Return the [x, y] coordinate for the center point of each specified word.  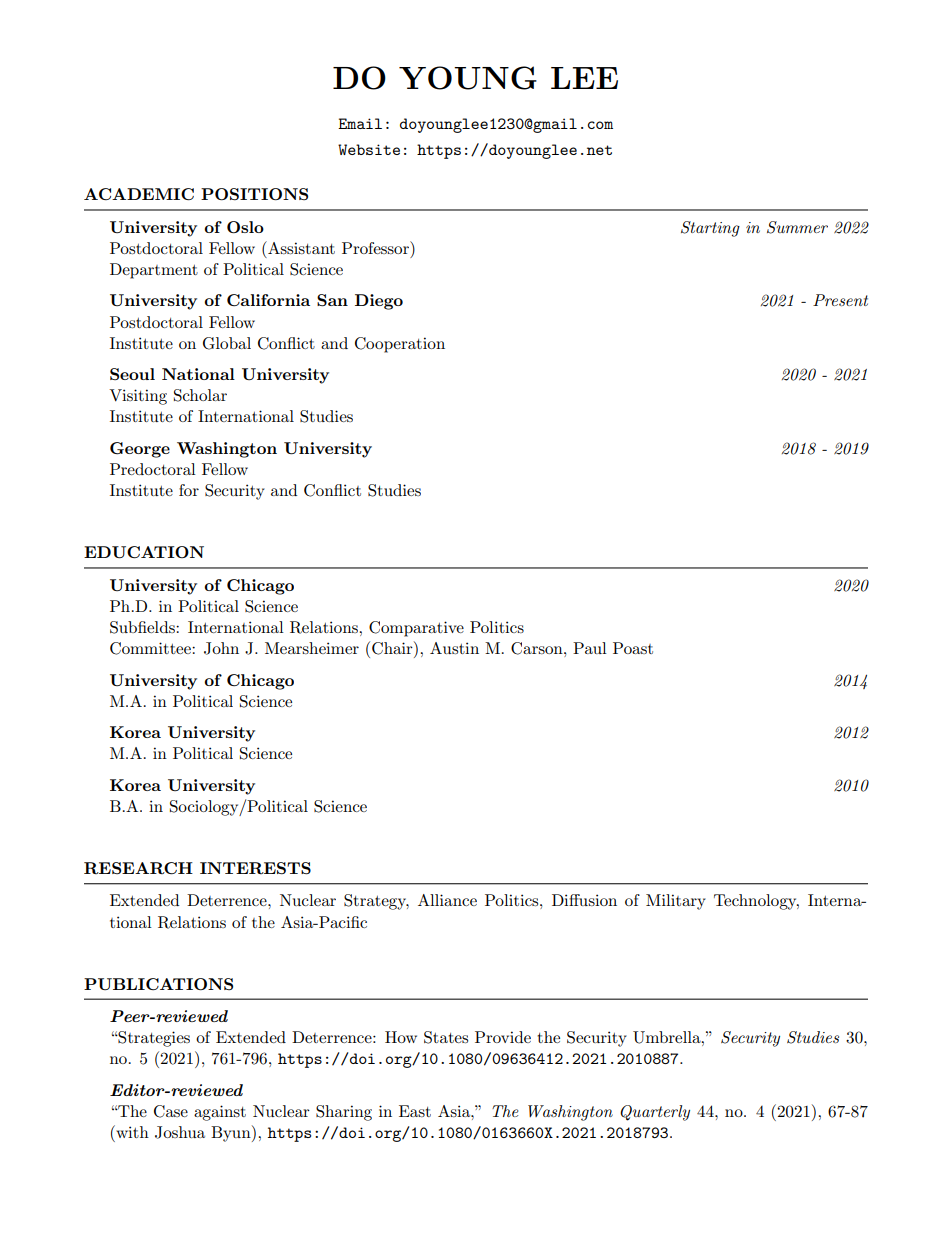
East [415, 1111]
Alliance [447, 900]
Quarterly [655, 1113]
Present [840, 300]
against [220, 1113]
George [140, 450]
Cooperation [400, 345]
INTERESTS [255, 868]
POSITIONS [254, 194]
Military [676, 902]
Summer [797, 227]
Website [369, 149]
